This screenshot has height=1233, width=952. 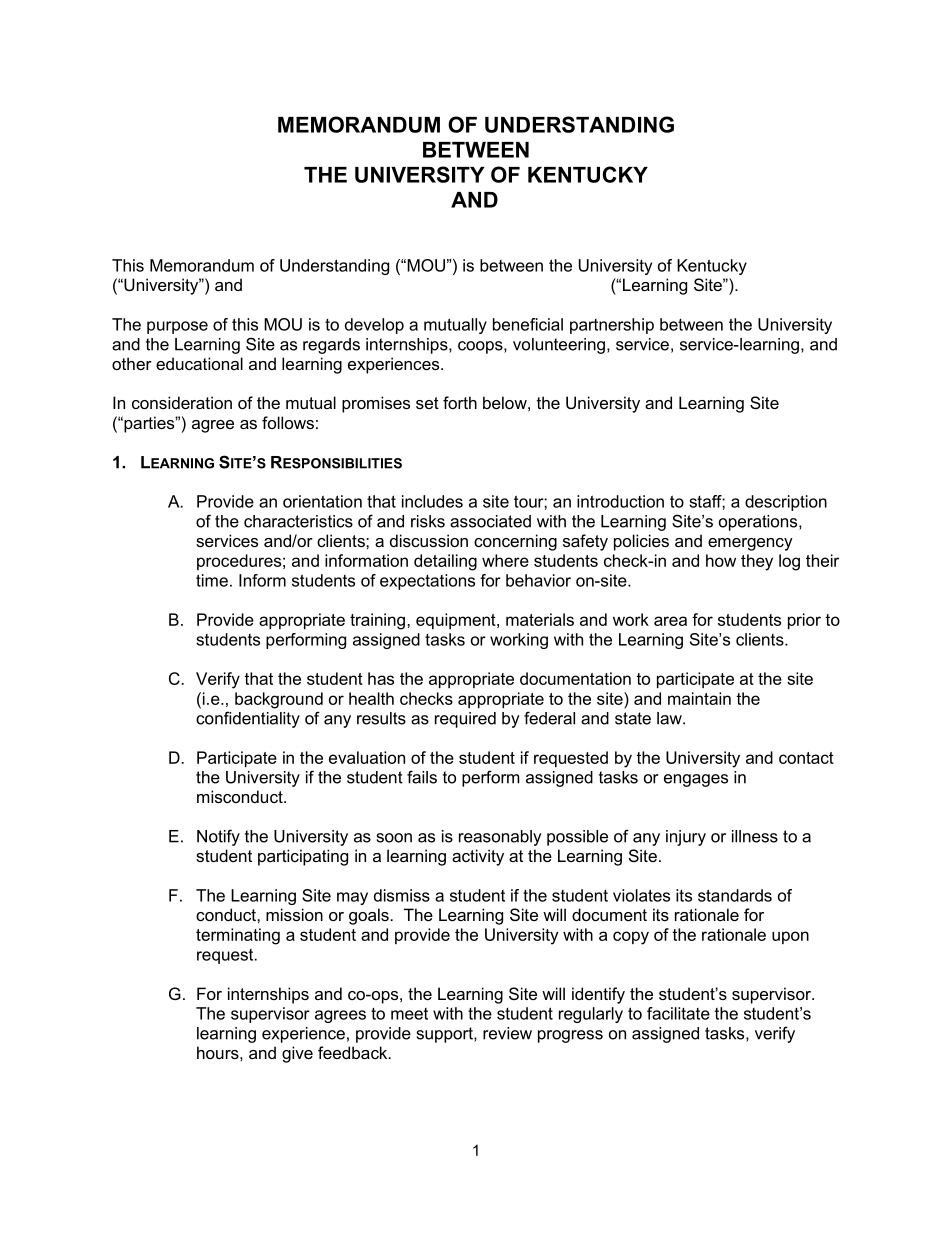 What do you see at coordinates (699, 698) in the screenshot?
I see `maintain` at bounding box center [699, 698].
